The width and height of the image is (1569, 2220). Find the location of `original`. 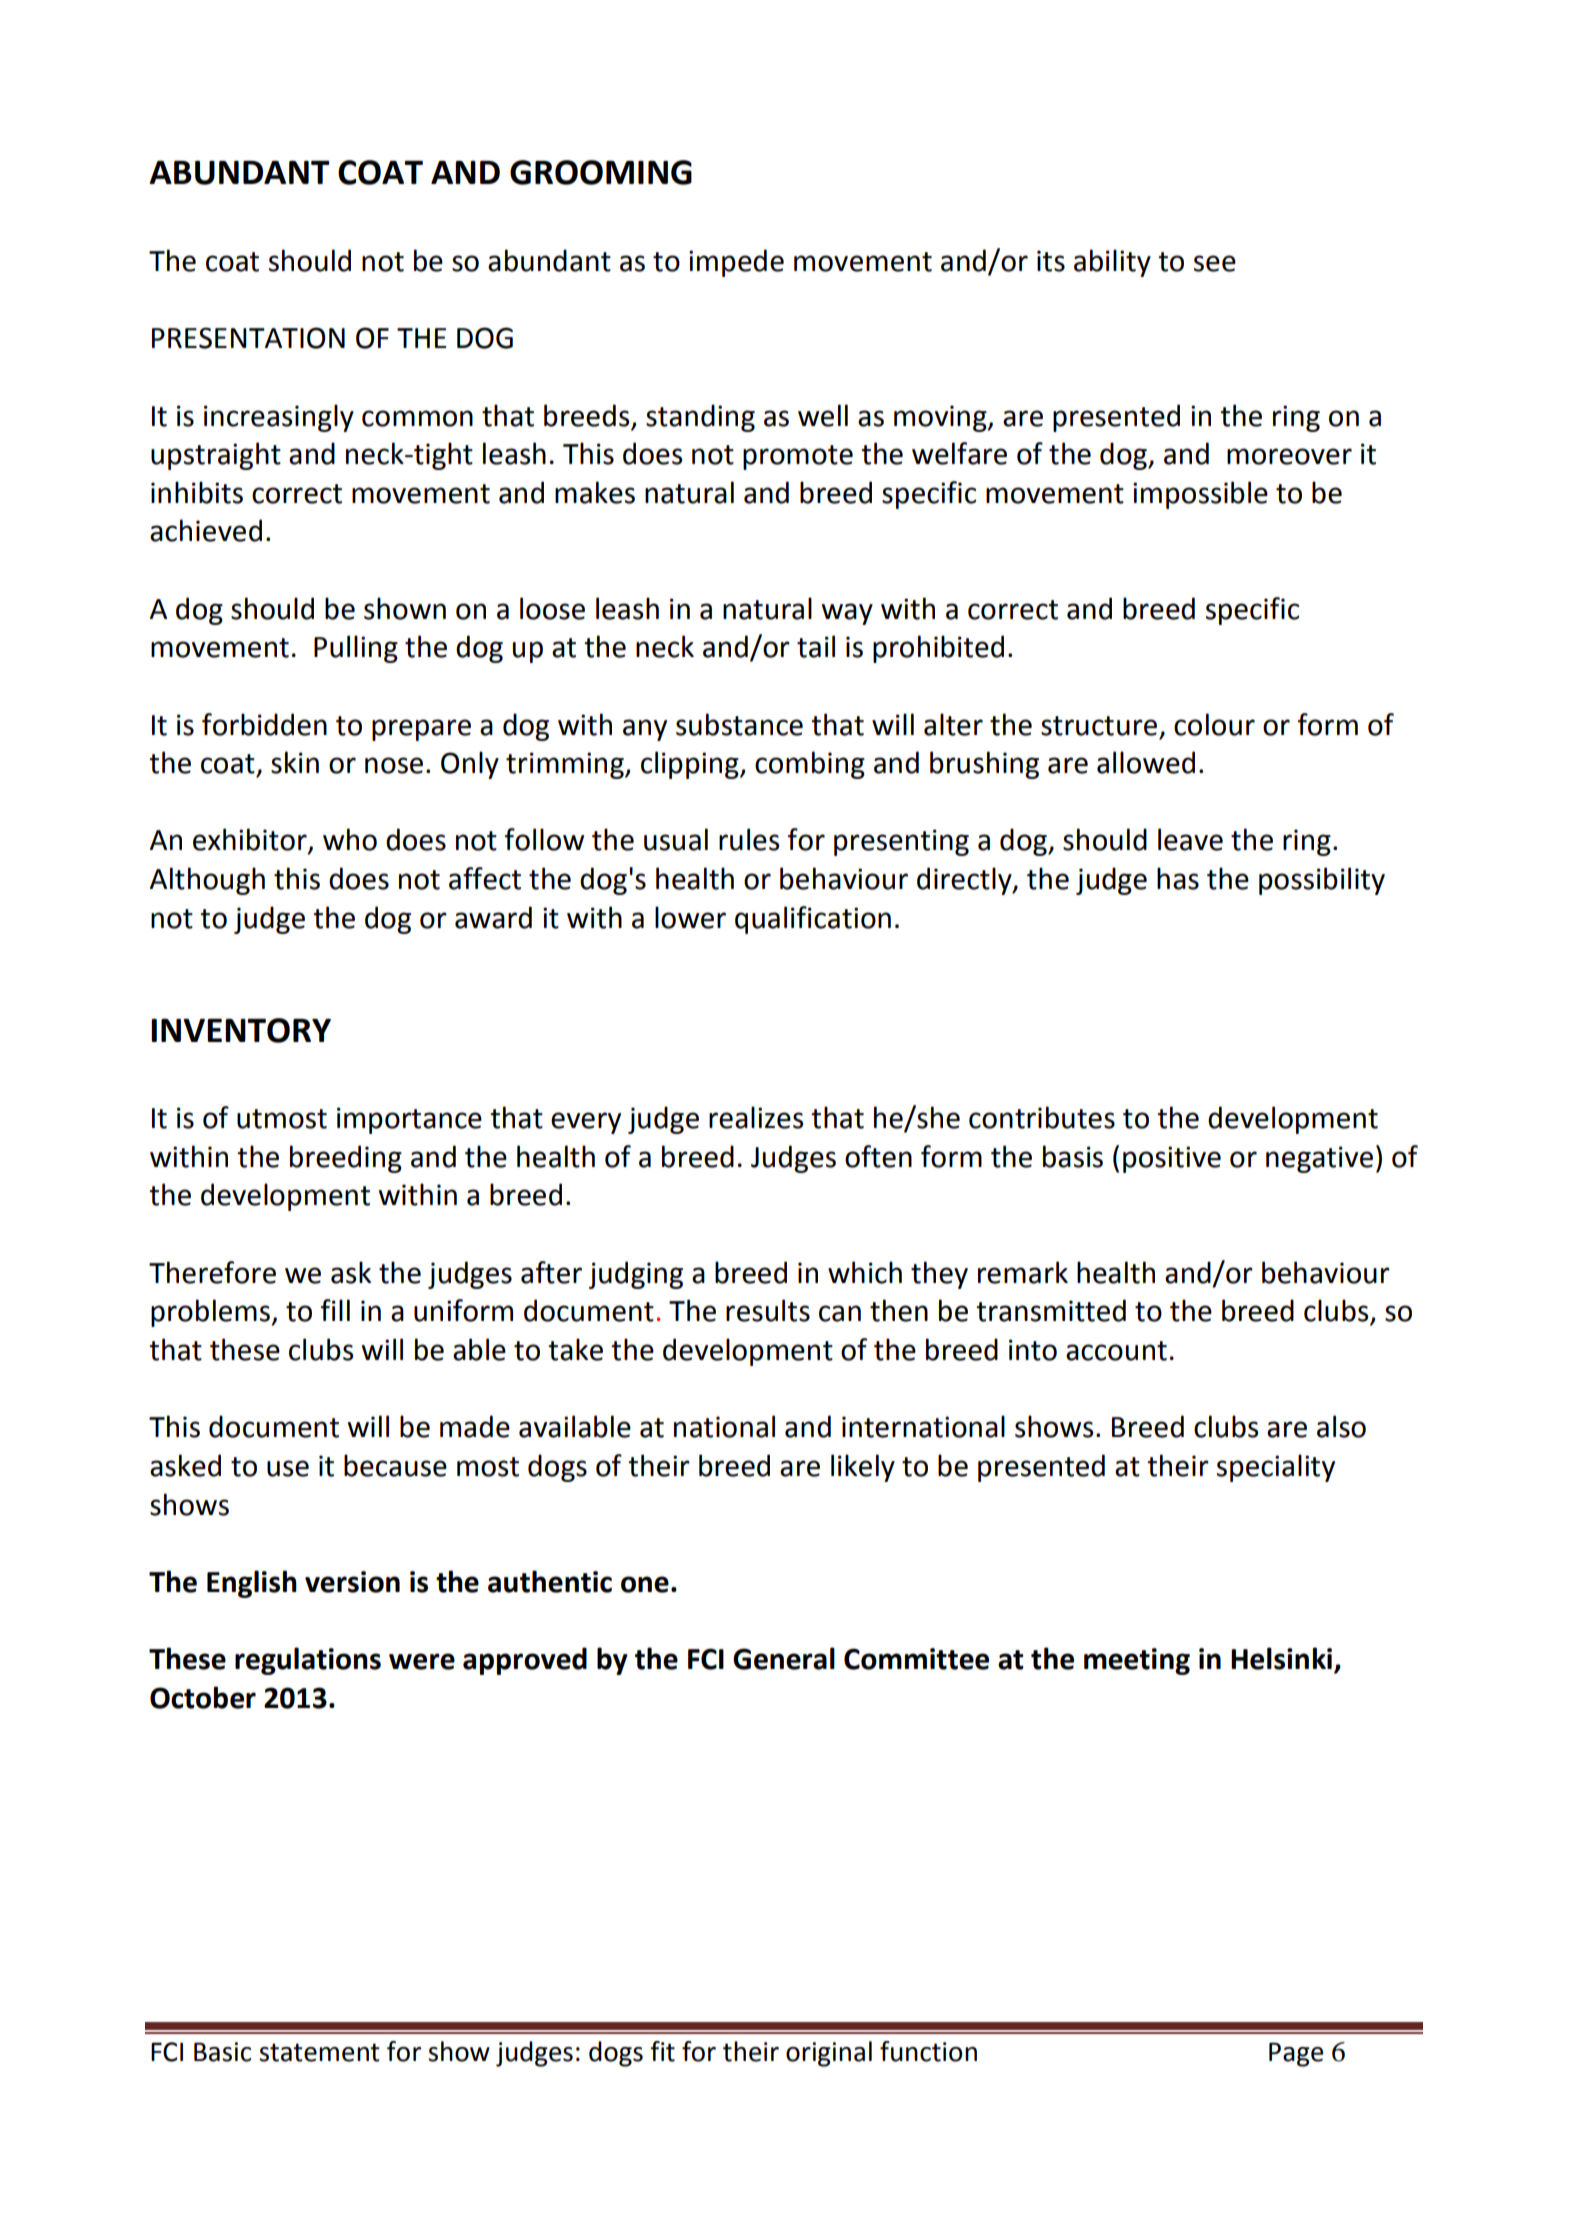

original is located at coordinates (829, 2054).
